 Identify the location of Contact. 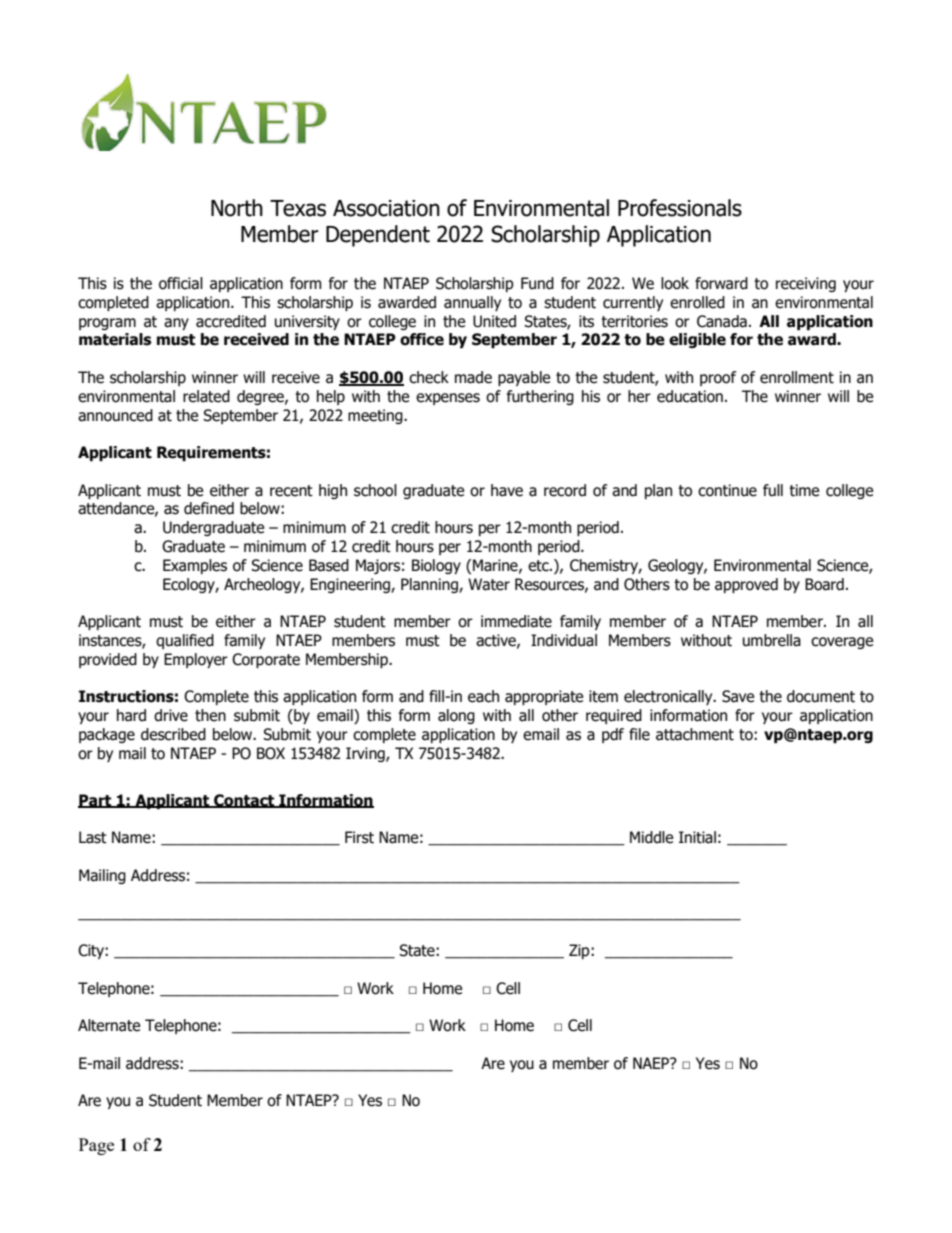
(244, 801).
